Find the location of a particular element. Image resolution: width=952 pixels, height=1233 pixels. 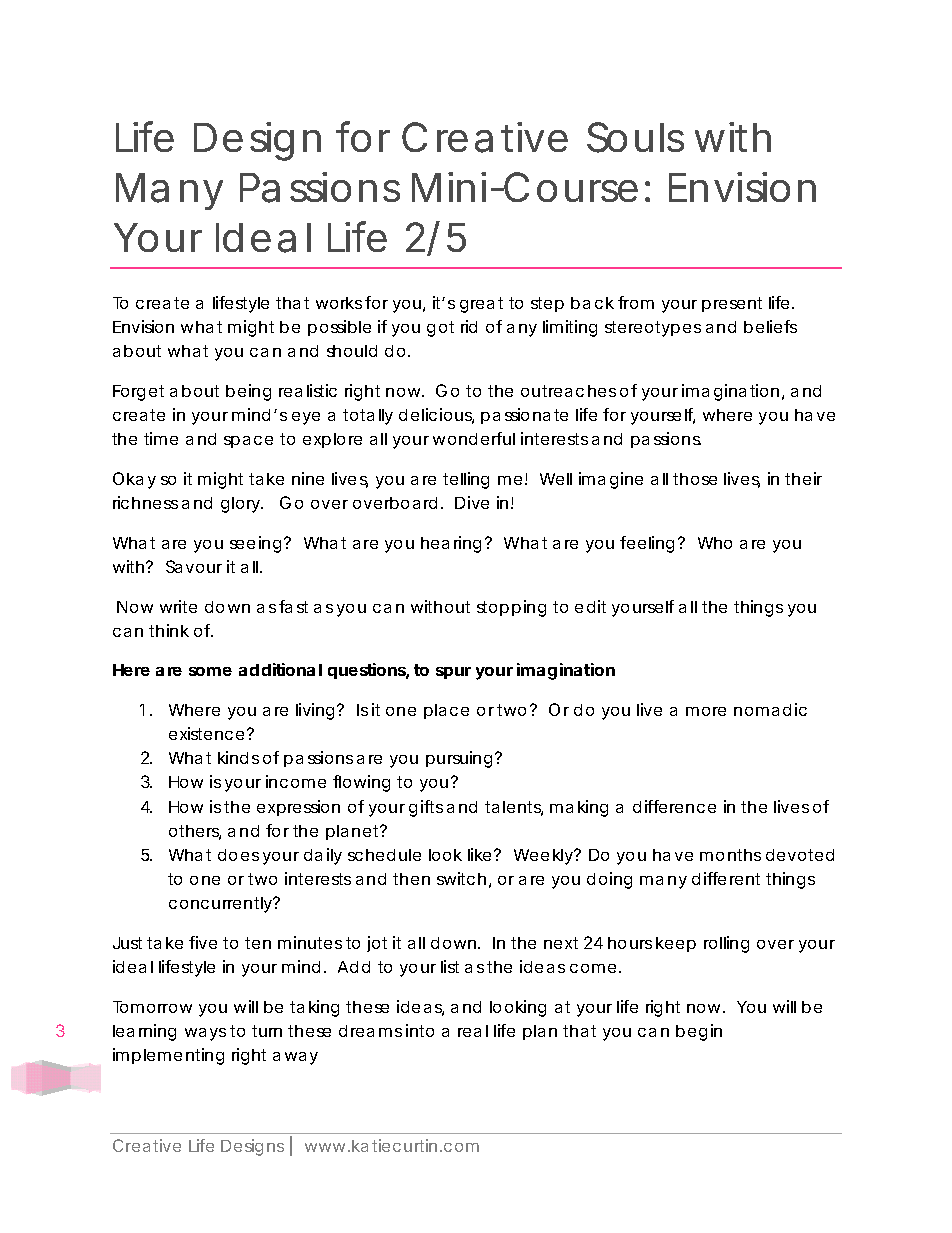

present is located at coordinates (732, 304).
